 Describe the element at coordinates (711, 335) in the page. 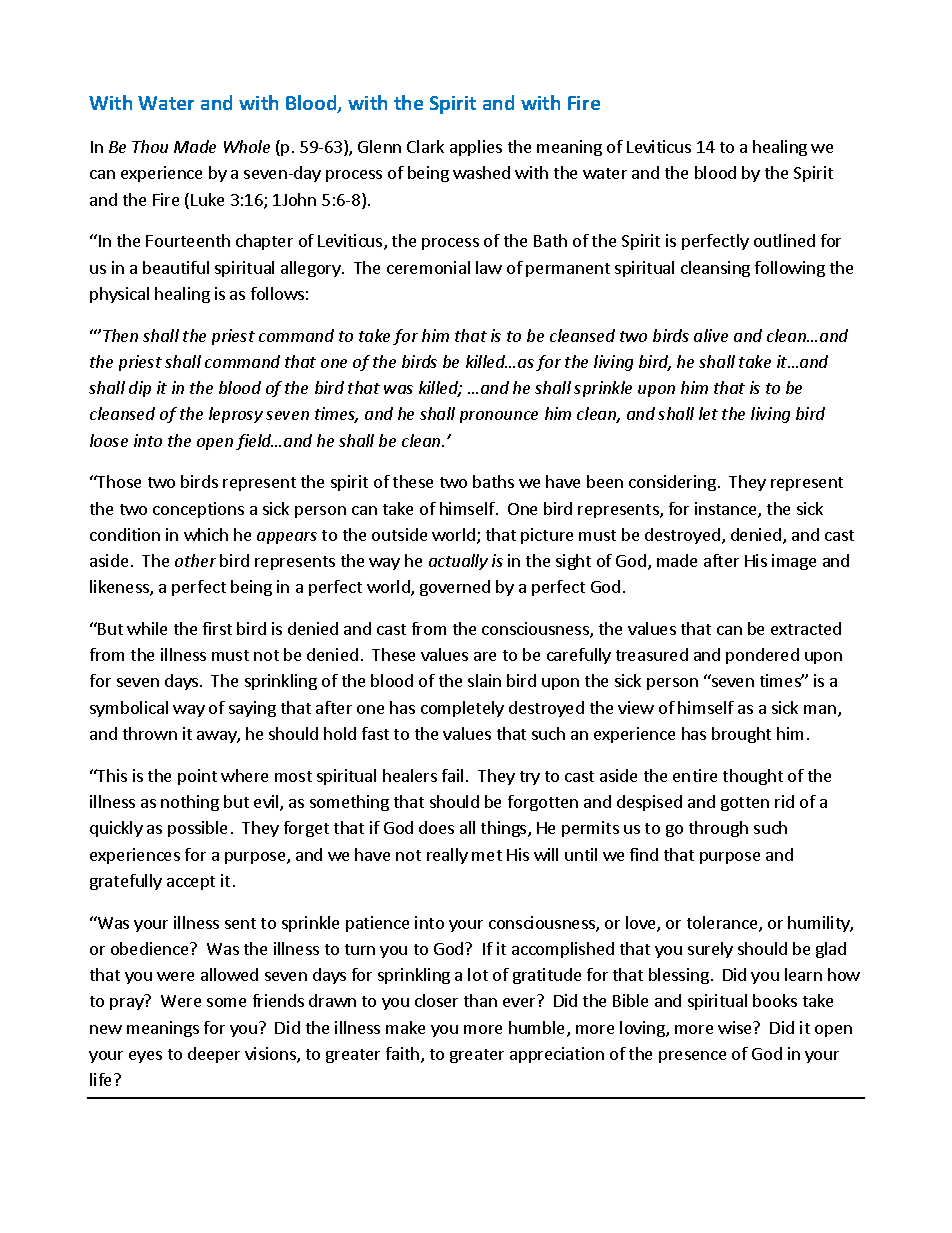

I see `alive` at that location.
